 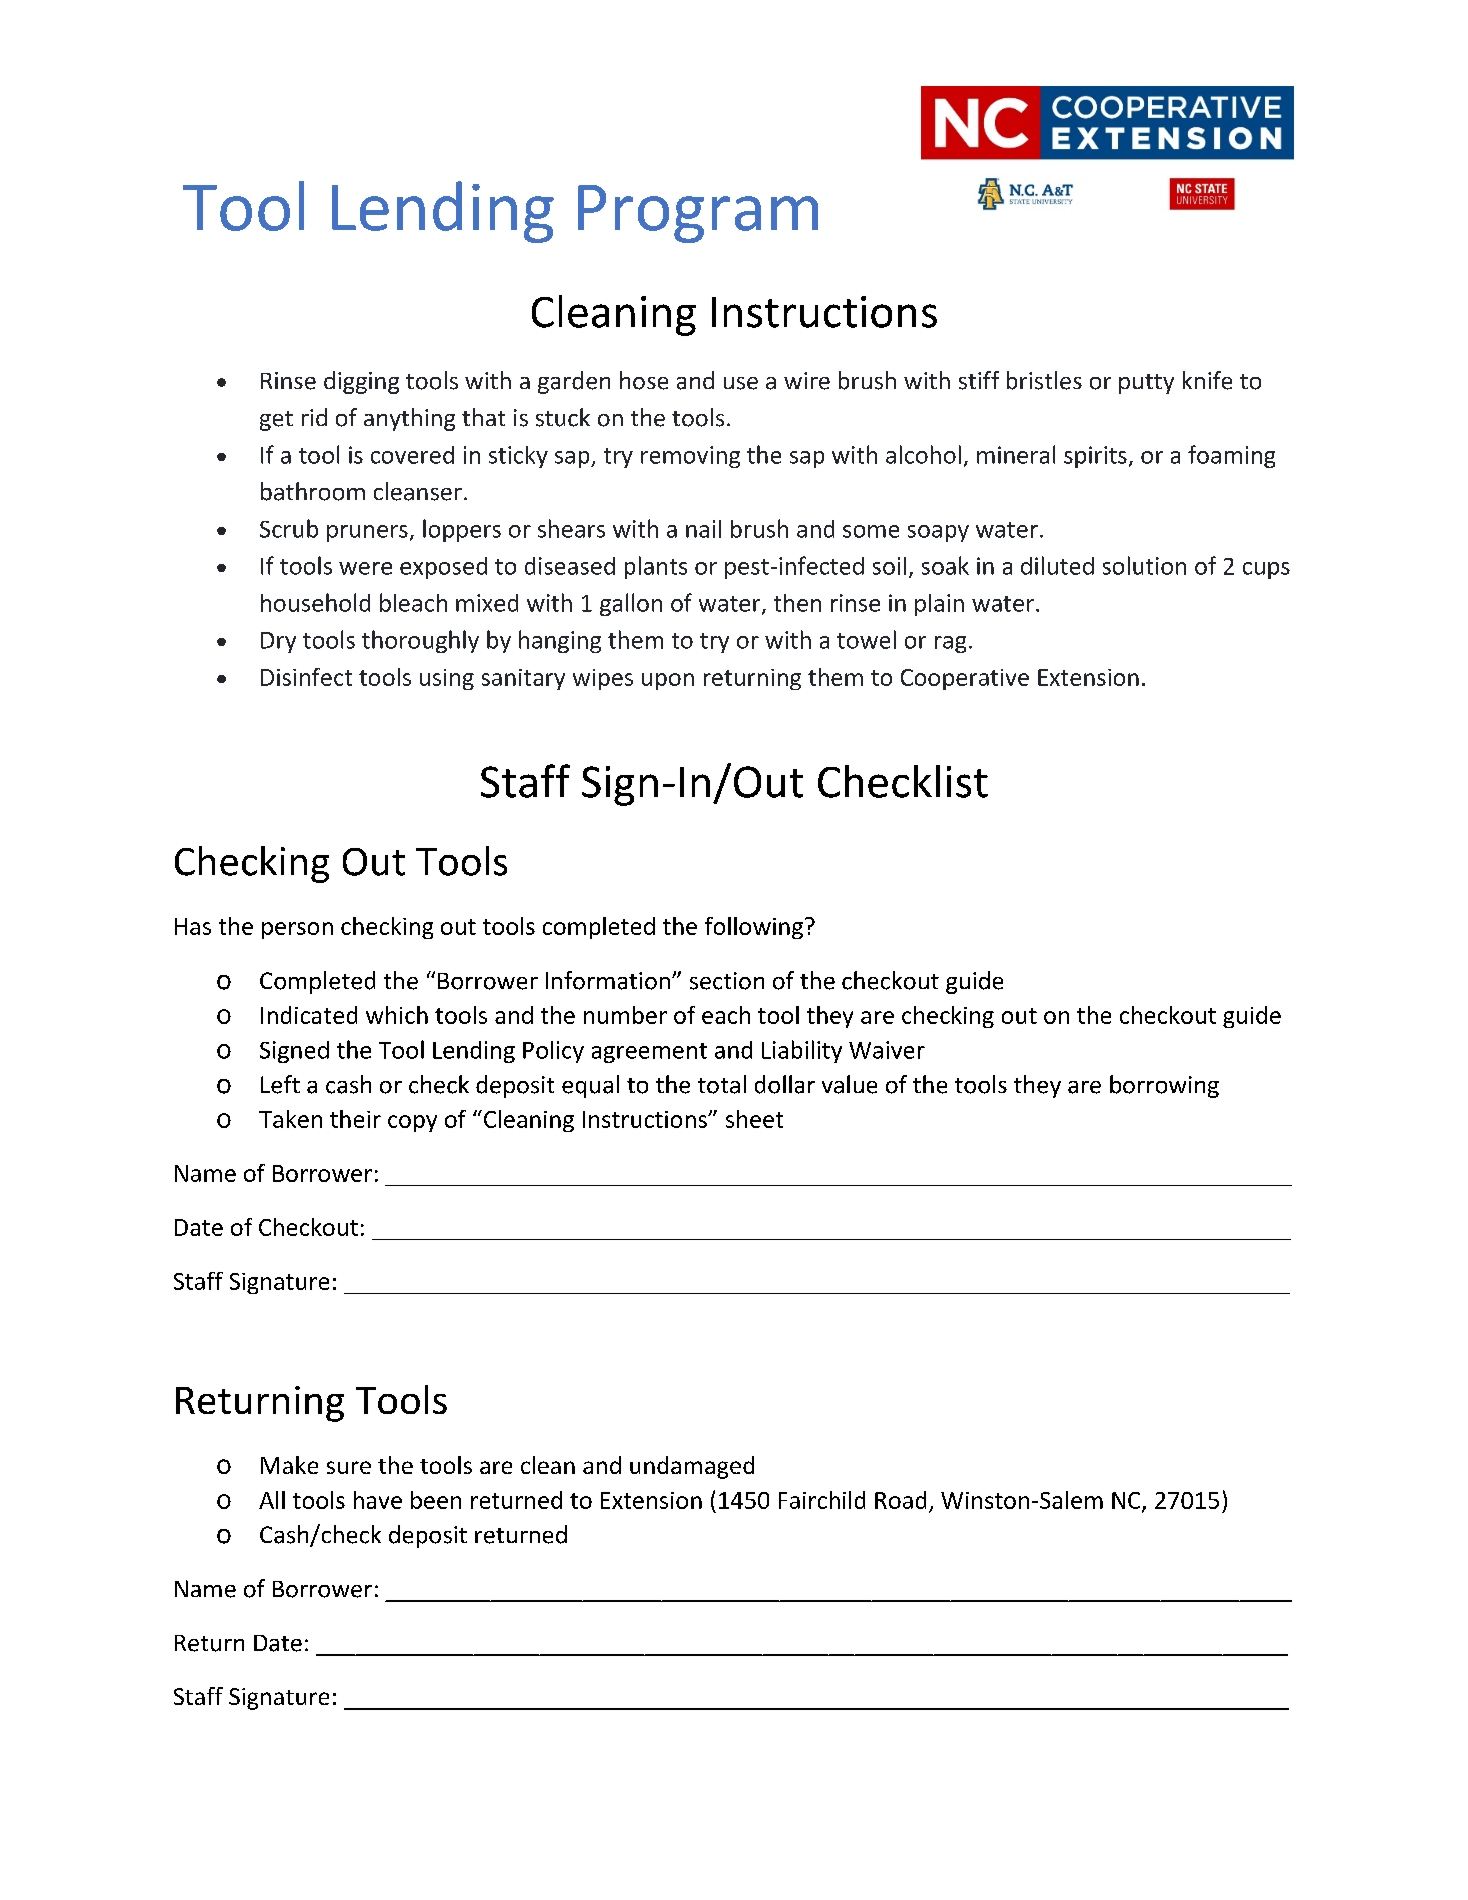 What do you see at coordinates (1144, 565) in the document?
I see `solution` at bounding box center [1144, 565].
